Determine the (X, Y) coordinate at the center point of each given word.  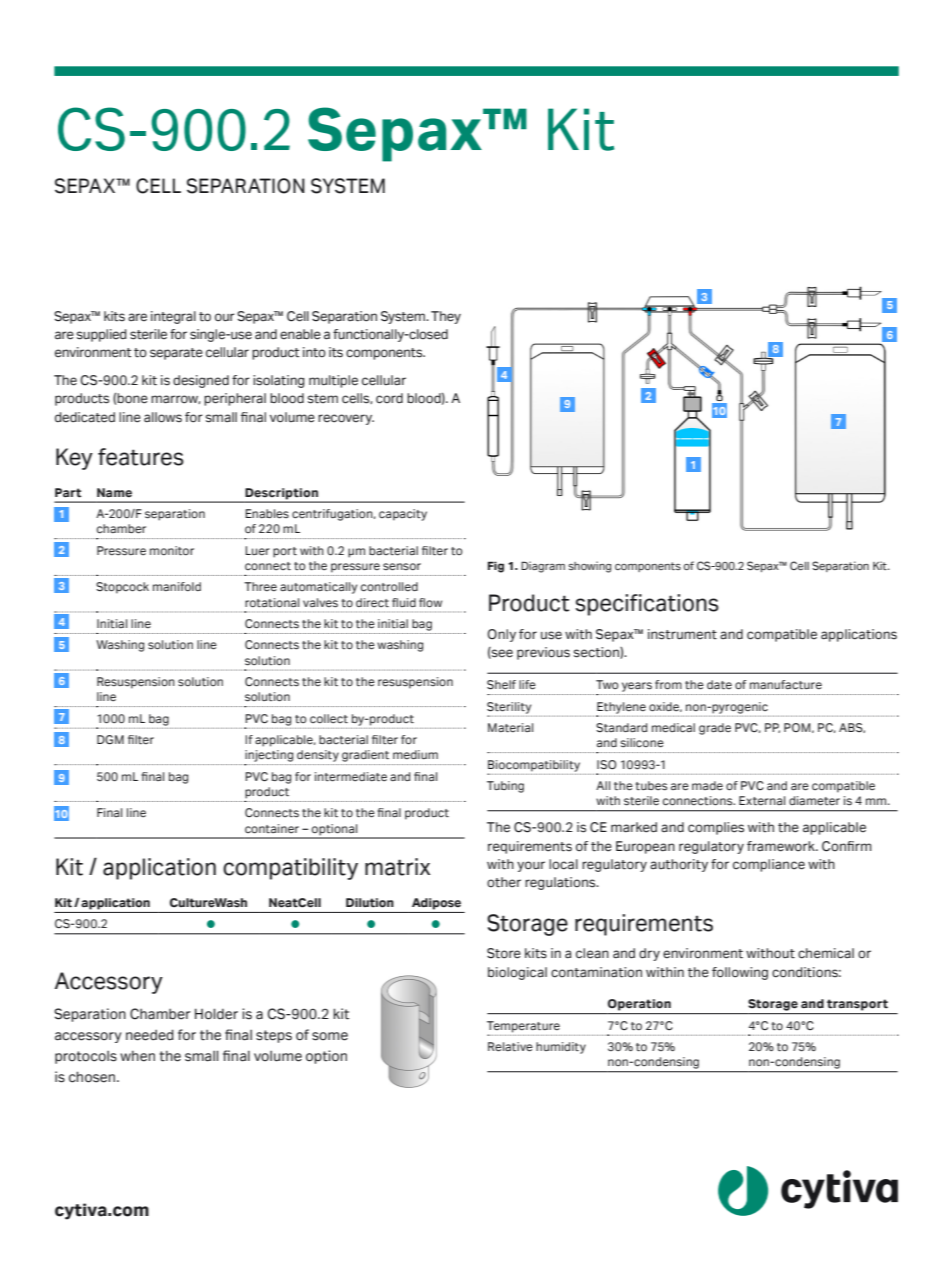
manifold (177, 586)
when (137, 1056)
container (272, 829)
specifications (647, 605)
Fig (496, 567)
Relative (510, 1047)
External (762, 800)
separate (176, 354)
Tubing (505, 787)
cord (389, 398)
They (446, 317)
